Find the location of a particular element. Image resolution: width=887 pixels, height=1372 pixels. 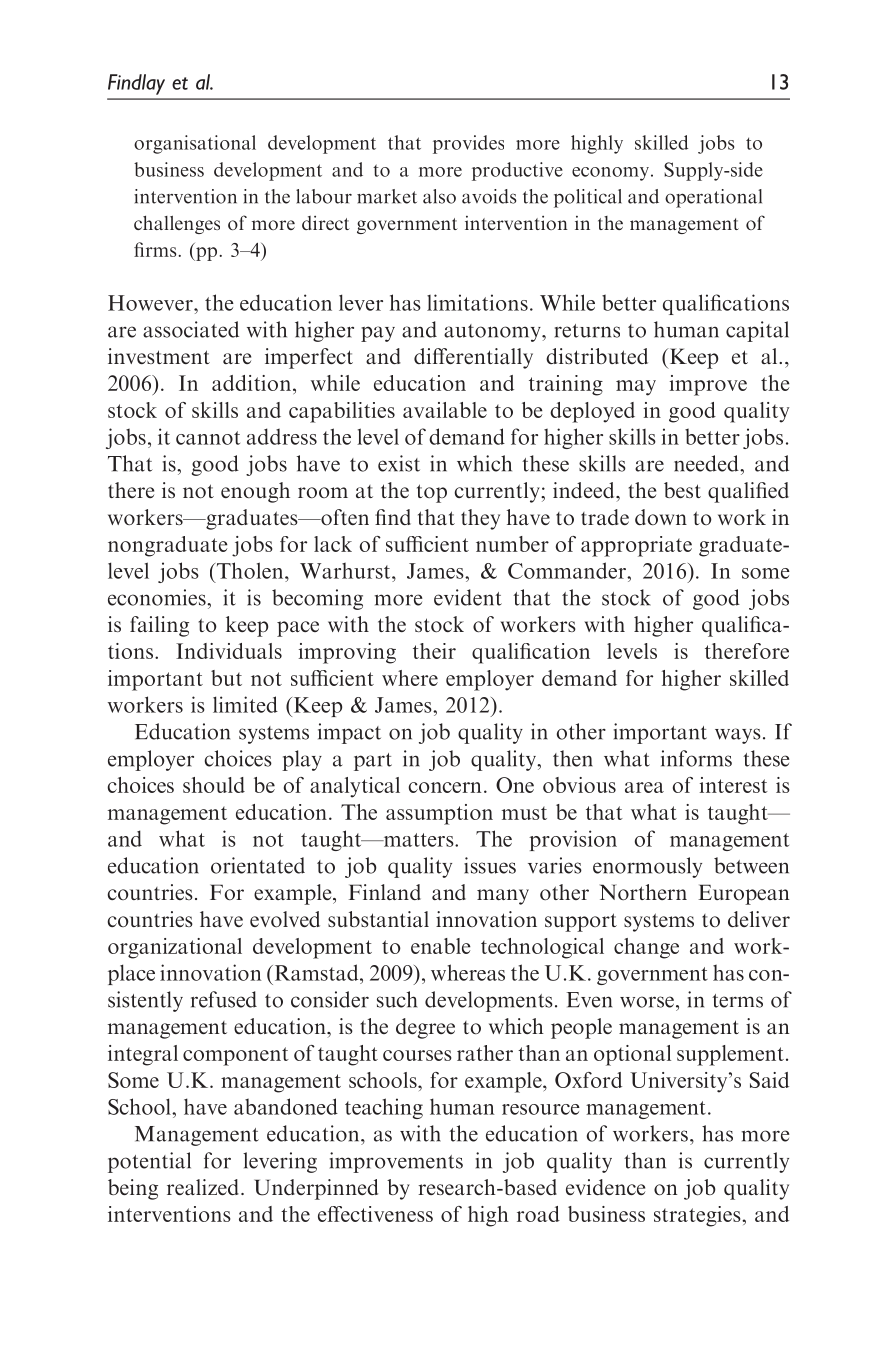

organisational is located at coordinates (195, 144).
